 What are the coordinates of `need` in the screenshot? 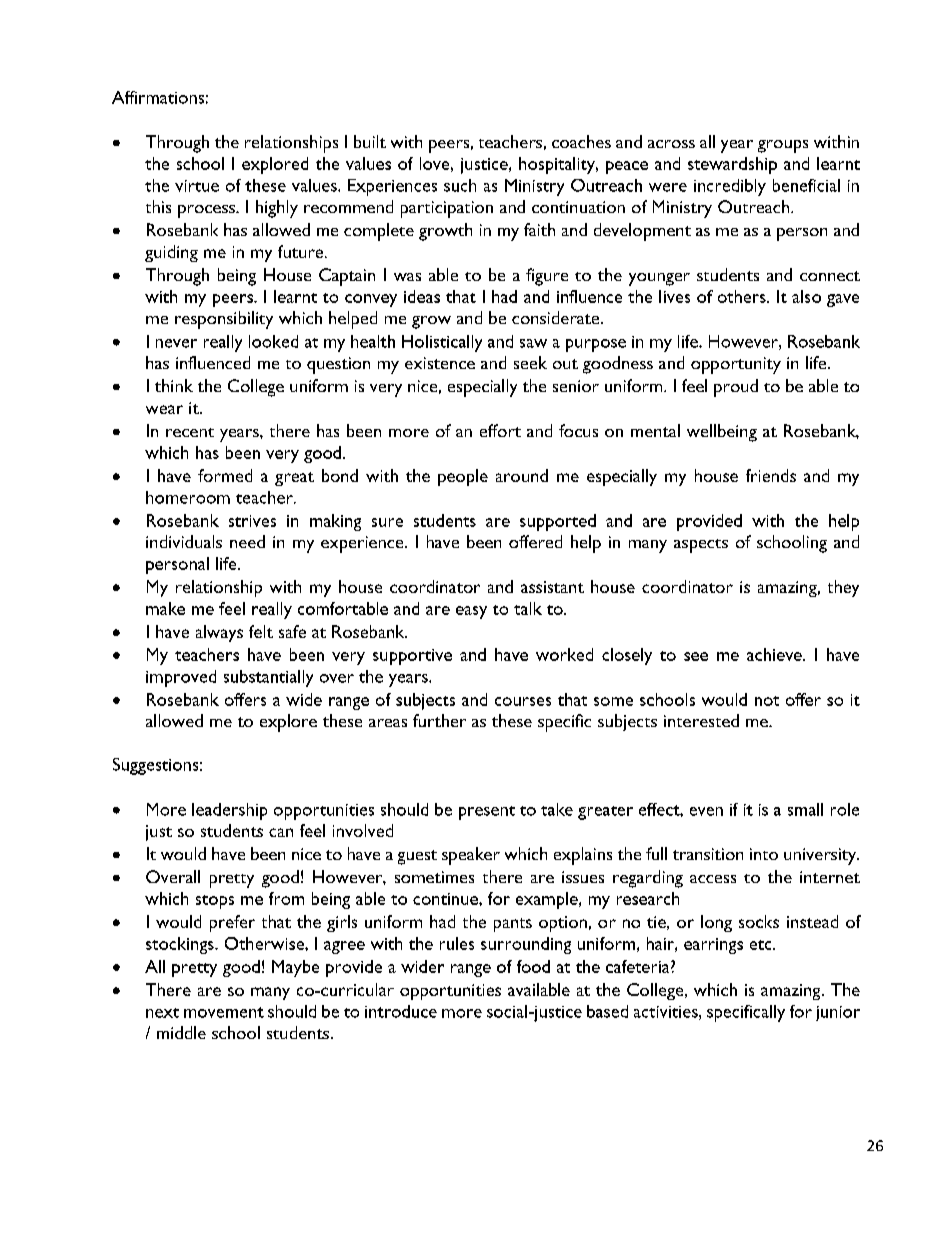 It's located at (247, 541).
